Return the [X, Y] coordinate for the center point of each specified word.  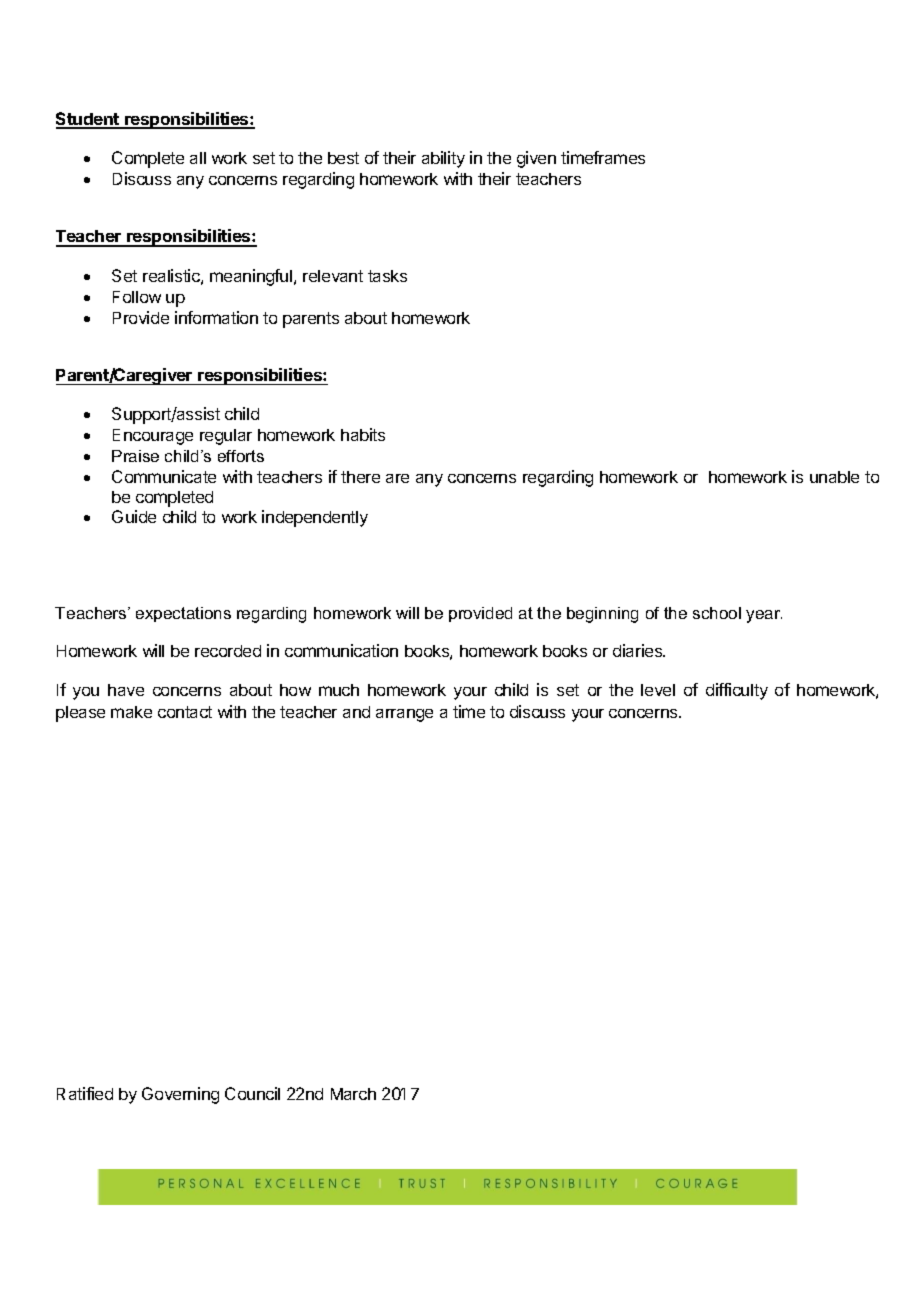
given [536, 159]
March [353, 1094]
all [198, 158]
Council [252, 1093]
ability [443, 159]
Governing [180, 1095]
